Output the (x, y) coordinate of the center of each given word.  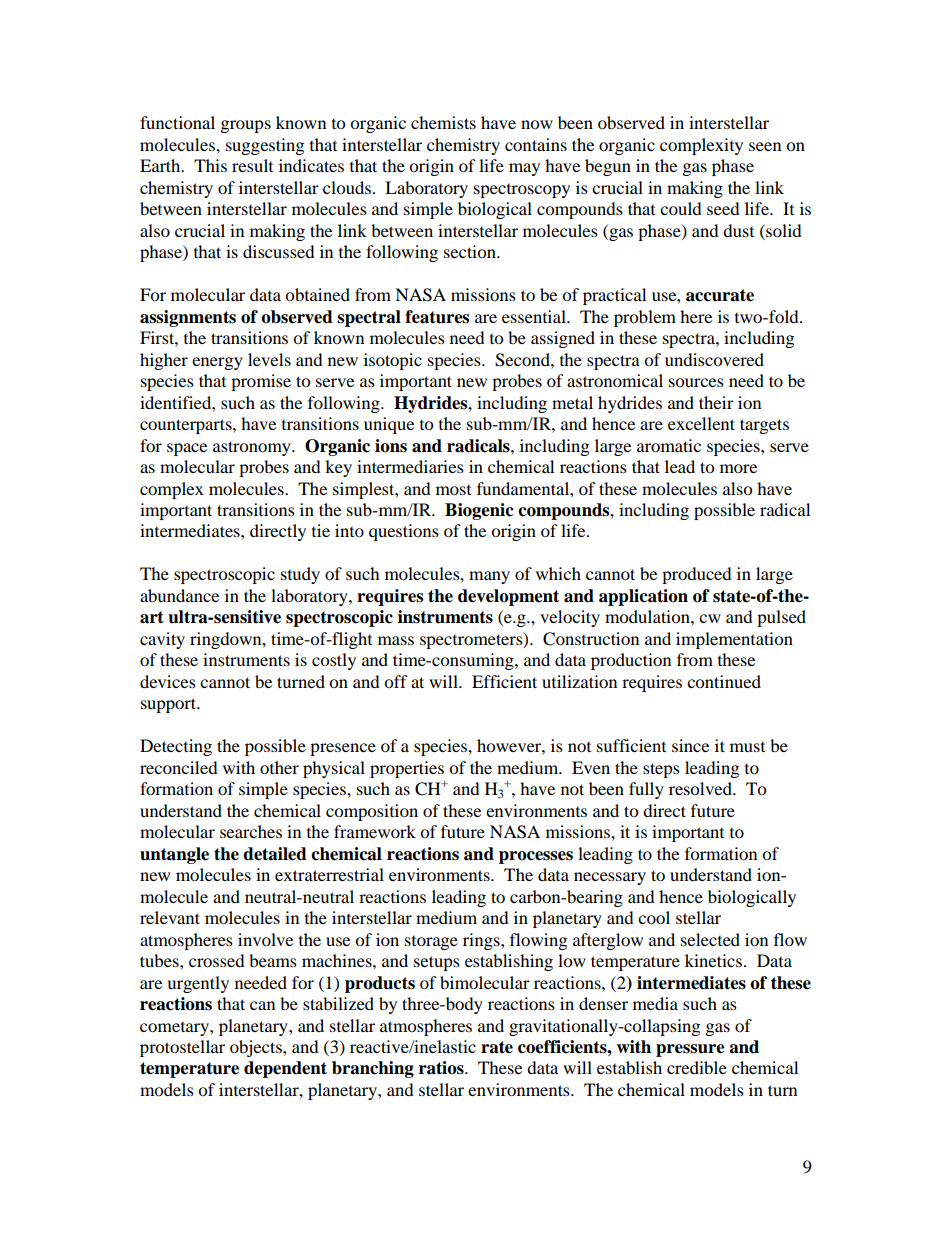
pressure (690, 1050)
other (279, 767)
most (453, 490)
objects (257, 1048)
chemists (443, 122)
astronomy (253, 448)
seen (765, 146)
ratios (442, 1068)
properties (407, 769)
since (690, 745)
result (252, 165)
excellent (701, 423)
